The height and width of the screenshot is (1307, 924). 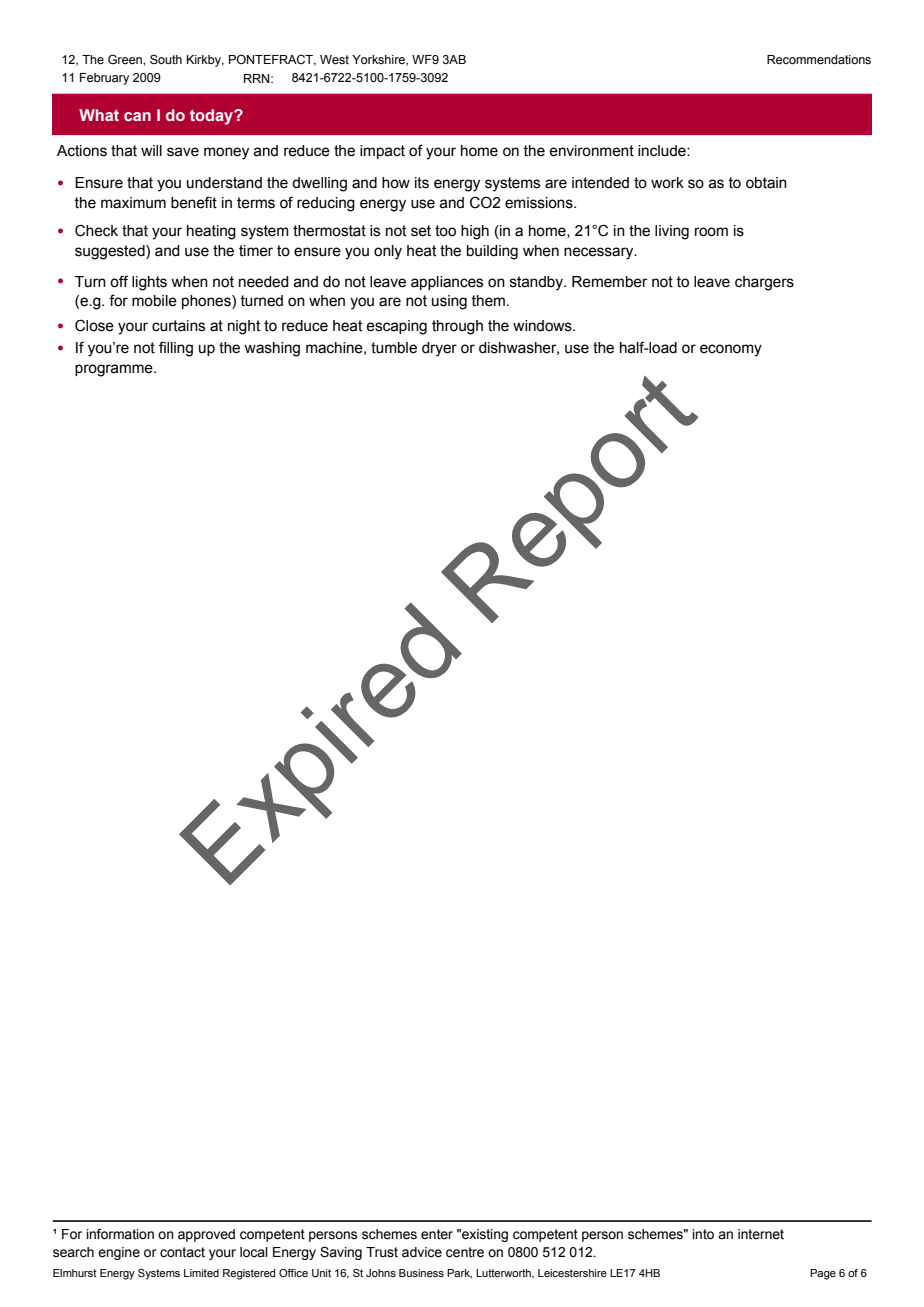 What do you see at coordinates (731, 350) in the screenshot?
I see `economy` at bounding box center [731, 350].
